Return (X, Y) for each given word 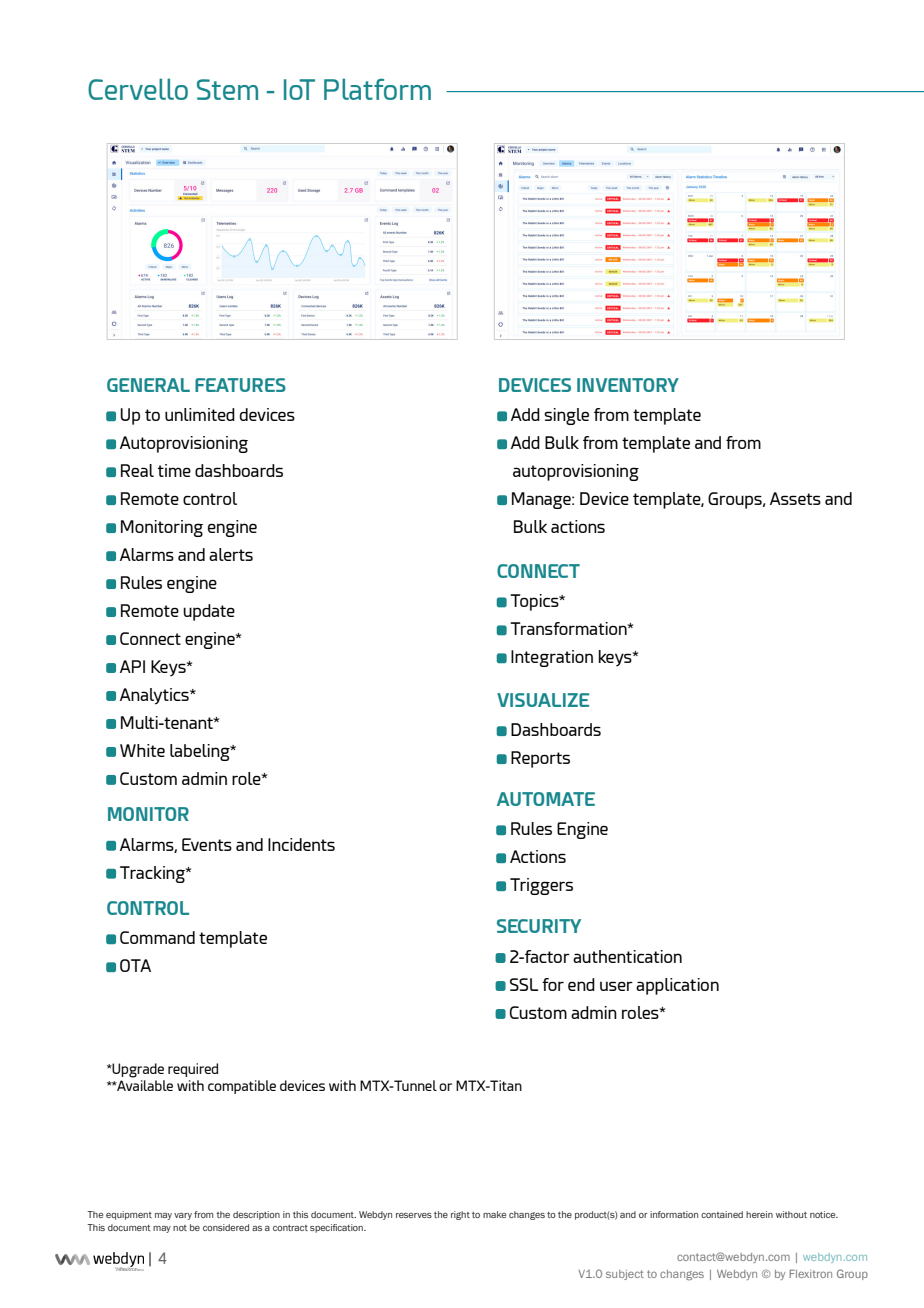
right (460, 1215)
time (174, 470)
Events (207, 844)
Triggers (541, 886)
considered (226, 1227)
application (677, 986)
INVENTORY (628, 385)
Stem (227, 89)
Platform (377, 89)
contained (722, 1214)
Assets (795, 498)
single (566, 416)
